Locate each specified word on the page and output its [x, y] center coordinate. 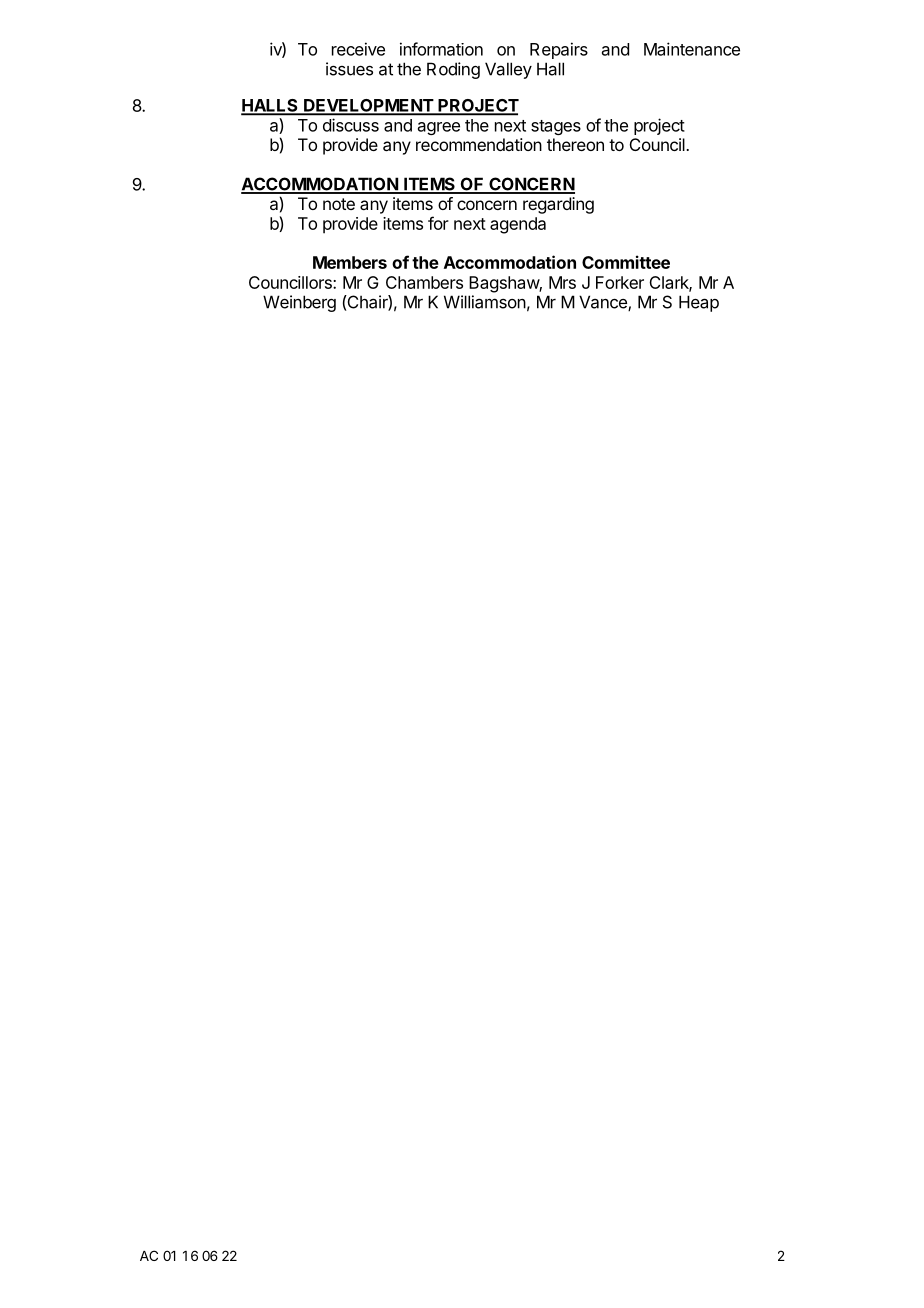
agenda [518, 225]
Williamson [485, 302]
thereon [575, 144]
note [339, 204]
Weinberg [299, 303]
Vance [604, 303]
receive [358, 49]
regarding [558, 205]
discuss [351, 125]
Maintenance [692, 49]
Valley [508, 70]
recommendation [479, 144]
